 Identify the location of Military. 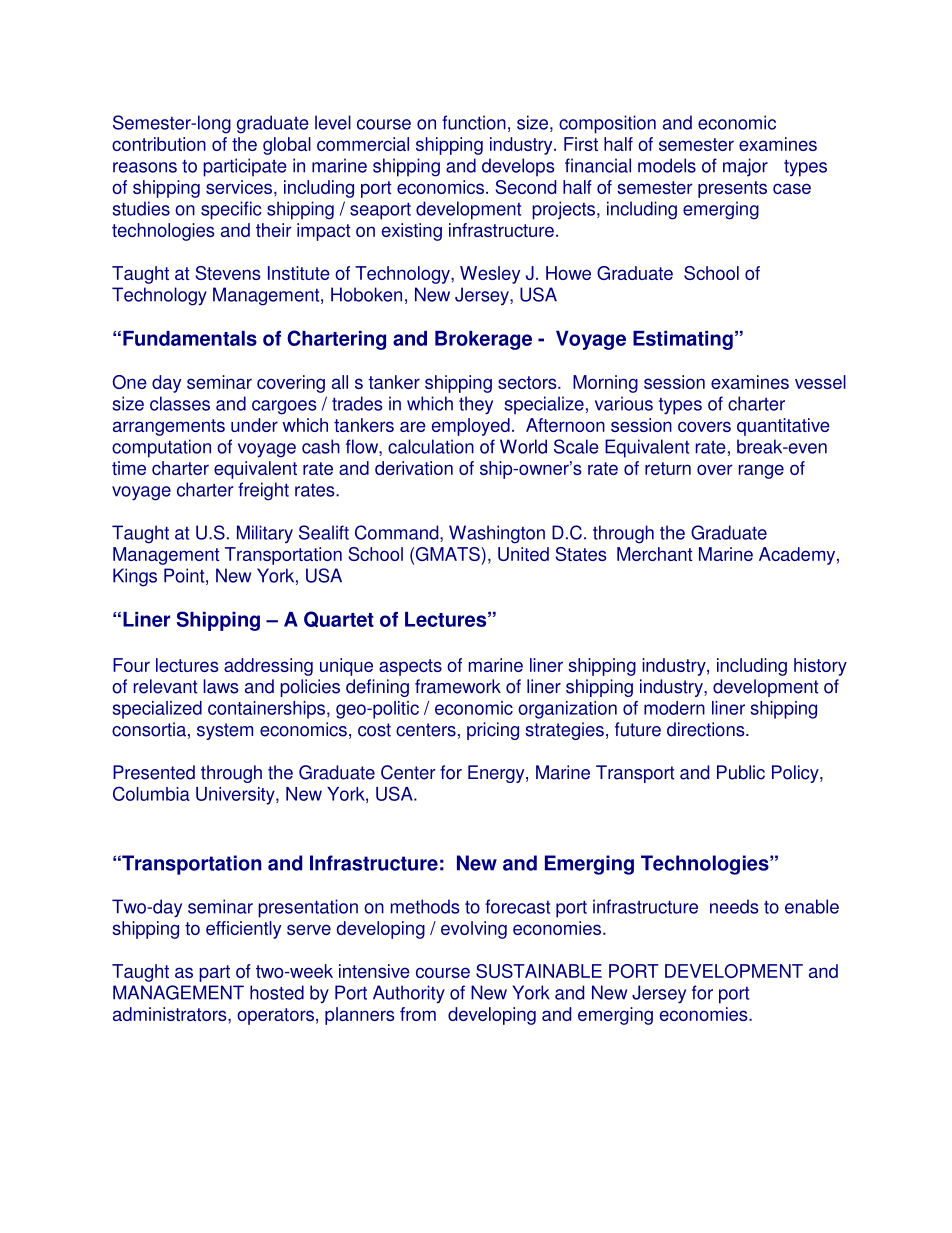
(265, 534).
